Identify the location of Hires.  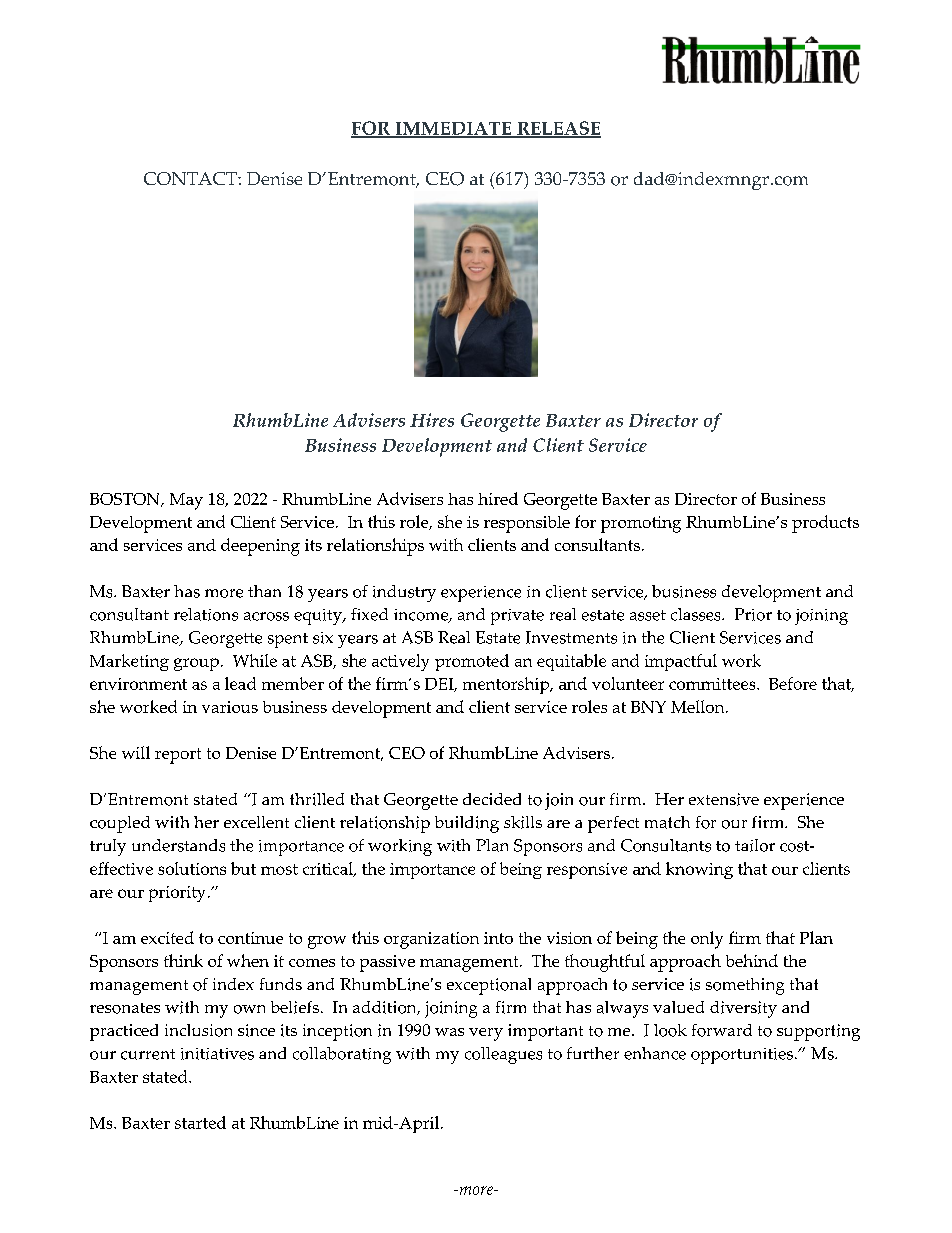
(432, 420).
